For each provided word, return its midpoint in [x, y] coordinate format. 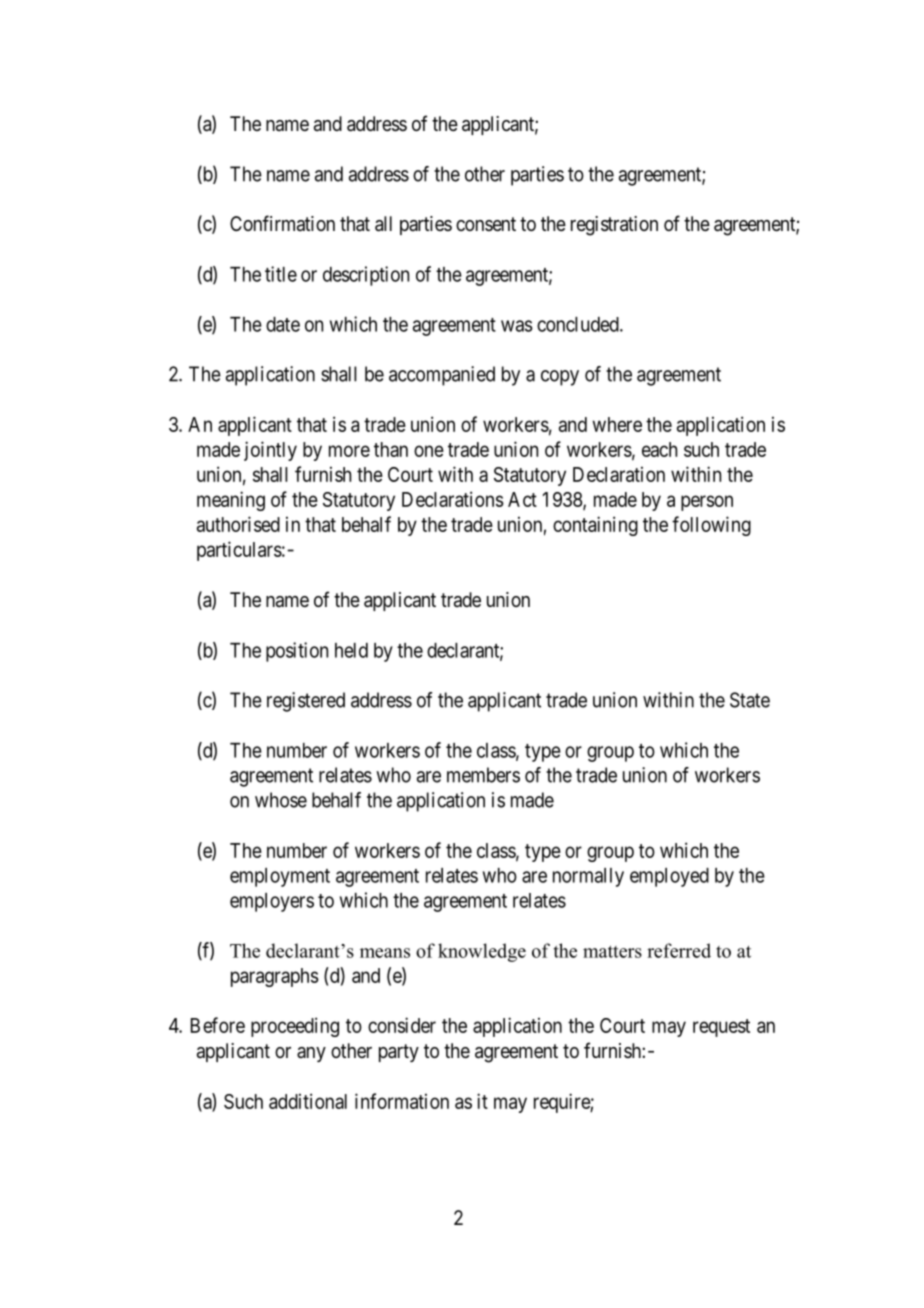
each [659, 449]
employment [280, 877]
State [750, 700]
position [297, 652]
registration [614, 226]
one [429, 451]
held [351, 650]
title [281, 274]
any [311, 1054]
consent [486, 224]
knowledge [482, 952]
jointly [270, 451]
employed [669, 877]
